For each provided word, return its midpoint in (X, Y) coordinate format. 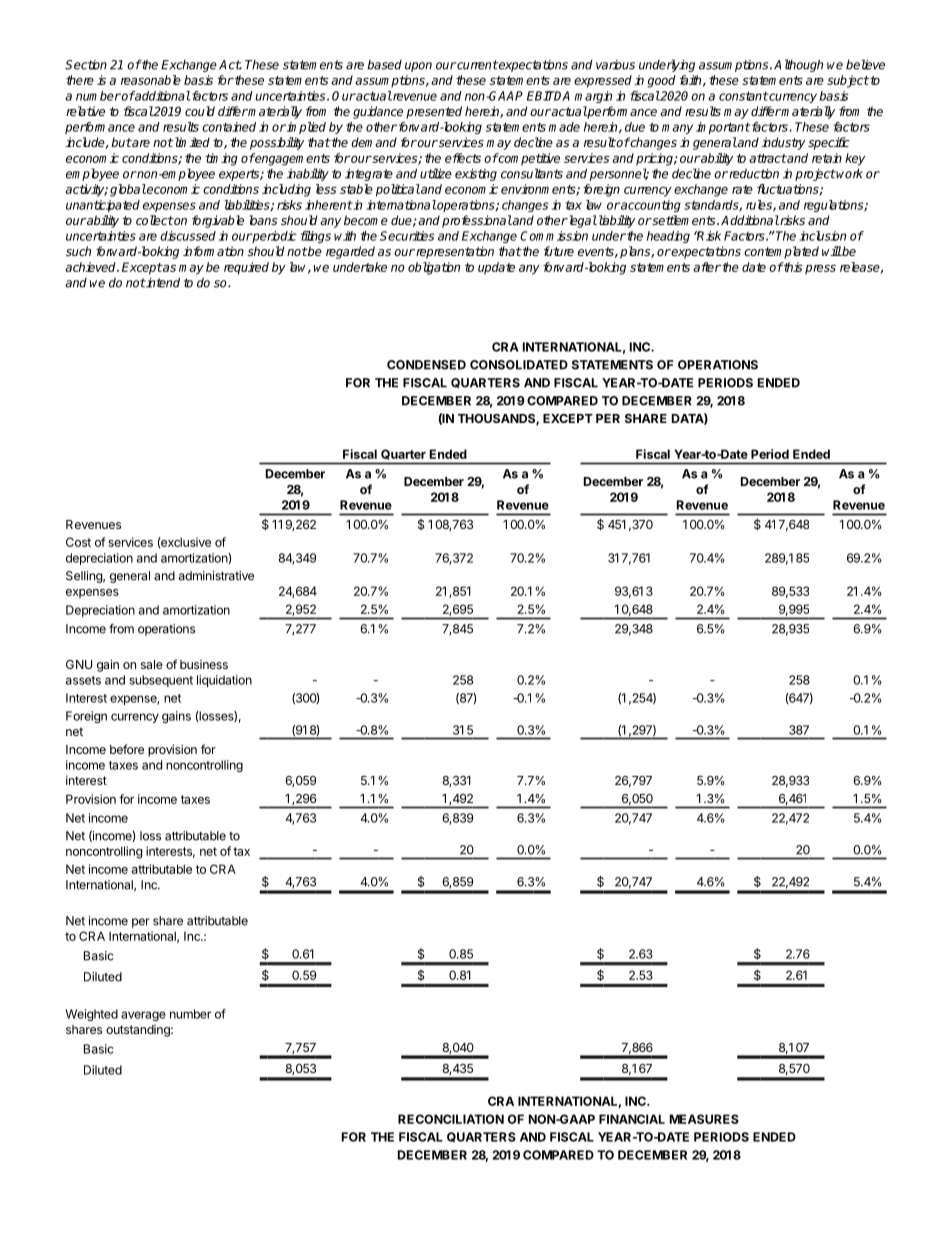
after (707, 267)
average (143, 1016)
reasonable (151, 80)
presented (434, 112)
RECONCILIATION (451, 1119)
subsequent (161, 681)
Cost (78, 542)
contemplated (781, 252)
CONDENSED (426, 365)
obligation (434, 268)
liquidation (224, 681)
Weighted (91, 1015)
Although (798, 65)
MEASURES (704, 1119)
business (204, 664)
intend (162, 282)
